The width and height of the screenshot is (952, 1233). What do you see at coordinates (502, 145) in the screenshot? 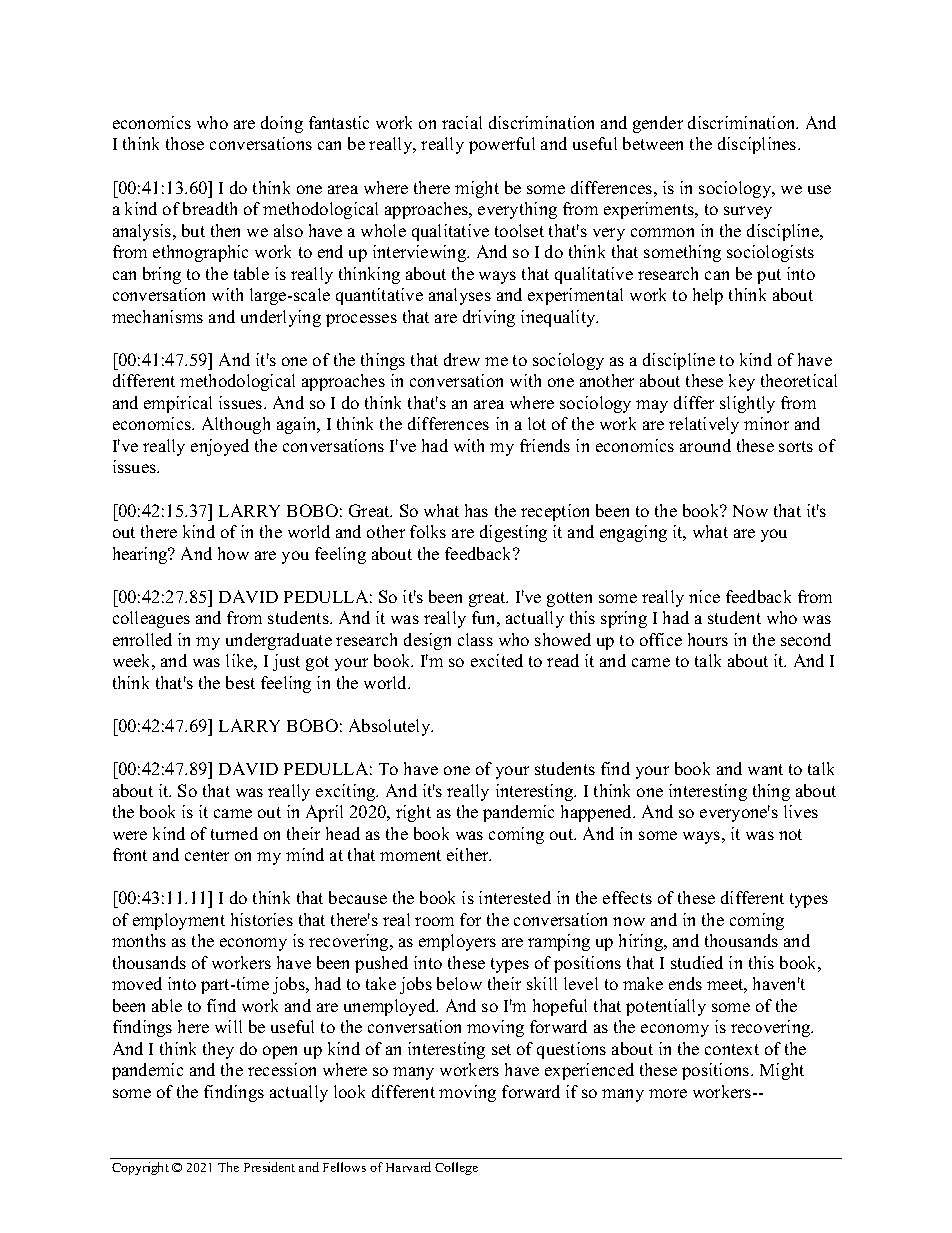
I see `powerful` at bounding box center [502, 145].
